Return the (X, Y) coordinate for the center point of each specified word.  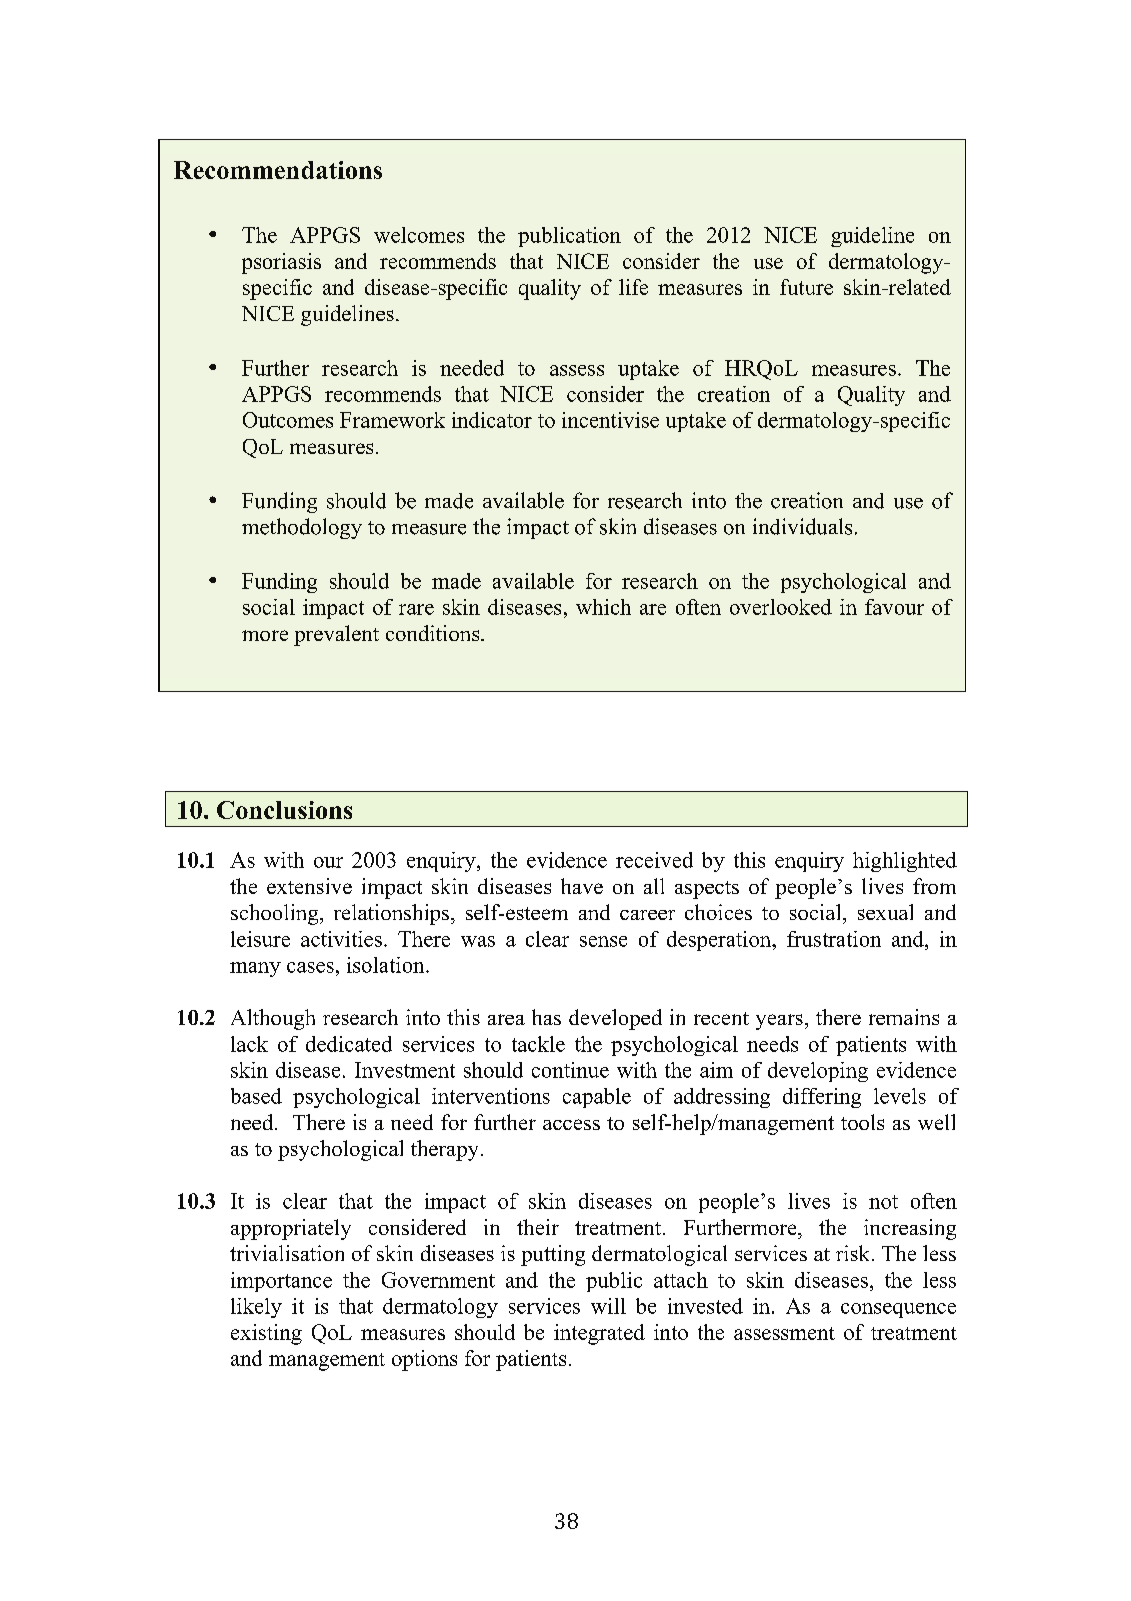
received (654, 860)
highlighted (905, 862)
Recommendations (278, 170)
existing (266, 1334)
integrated (599, 1334)
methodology (302, 528)
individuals (802, 526)
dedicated (349, 1044)
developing (818, 1072)
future (806, 287)
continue (570, 1070)
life (633, 287)
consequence (898, 1310)
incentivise (610, 420)
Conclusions (284, 810)
